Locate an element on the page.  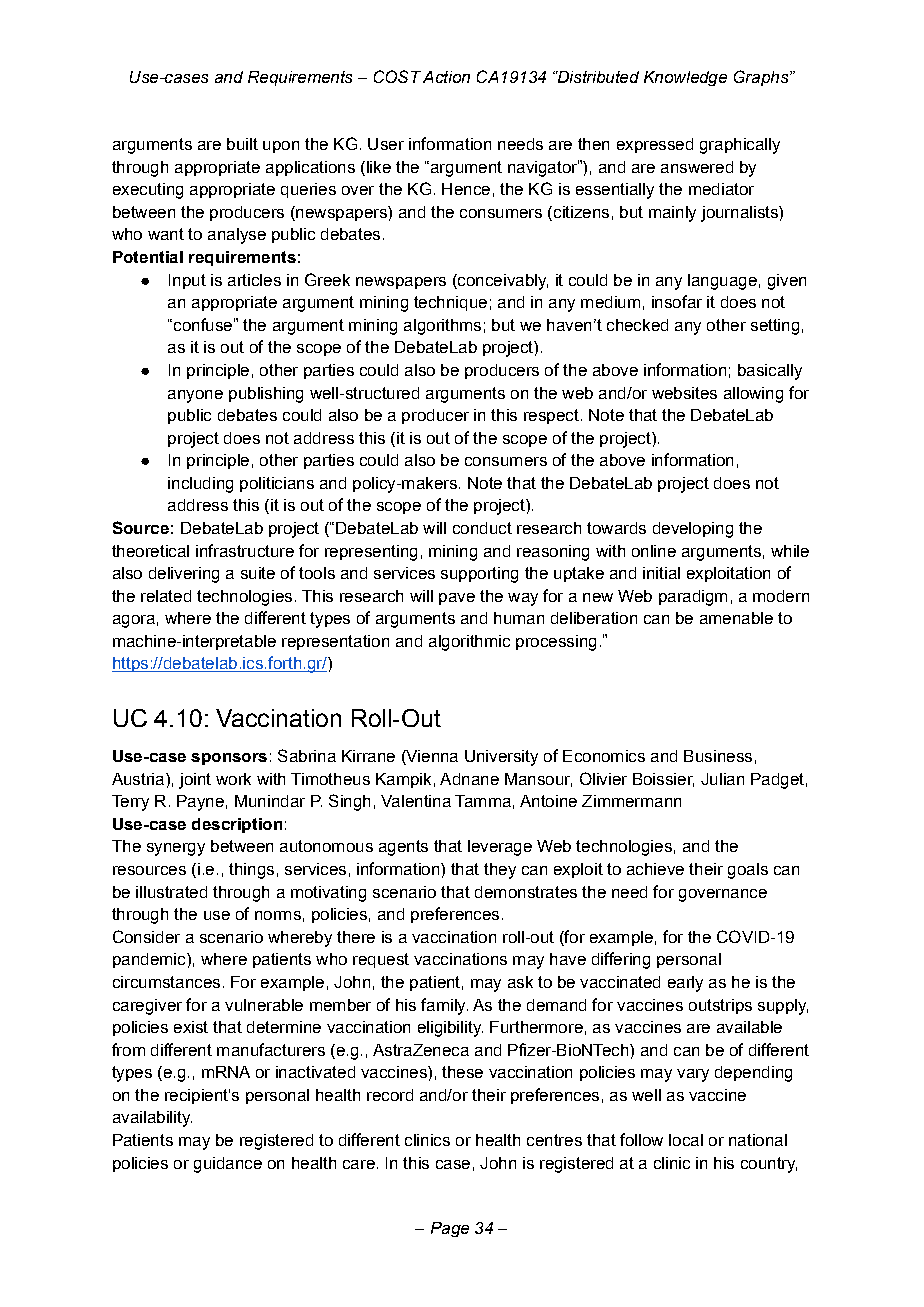
Business is located at coordinates (718, 756).
